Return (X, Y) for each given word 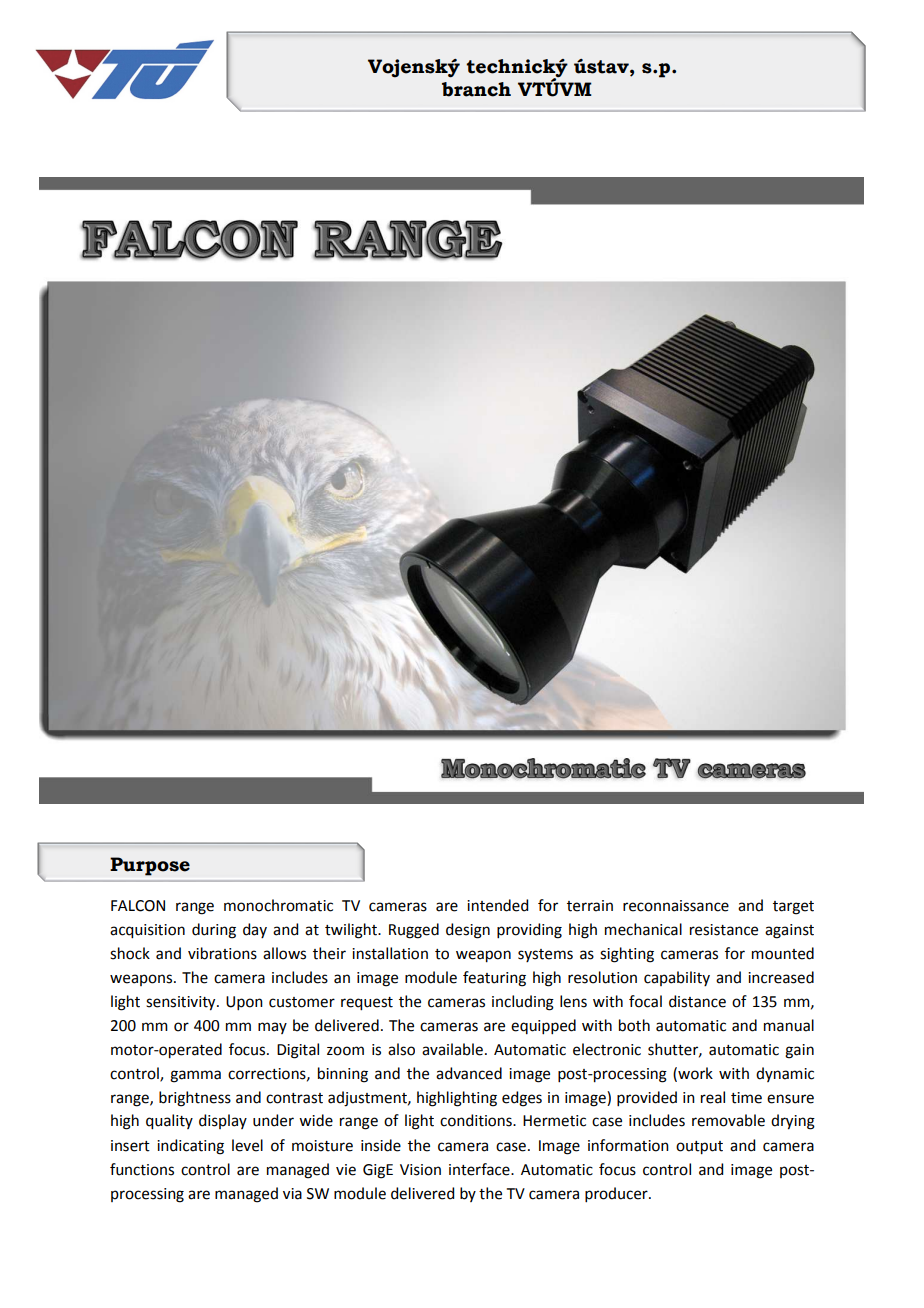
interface (480, 1169)
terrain (590, 906)
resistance (724, 930)
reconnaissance (676, 906)
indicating (190, 1147)
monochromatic (278, 905)
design (468, 931)
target (793, 908)
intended (497, 905)
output (699, 1148)
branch (476, 89)
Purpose (150, 866)
